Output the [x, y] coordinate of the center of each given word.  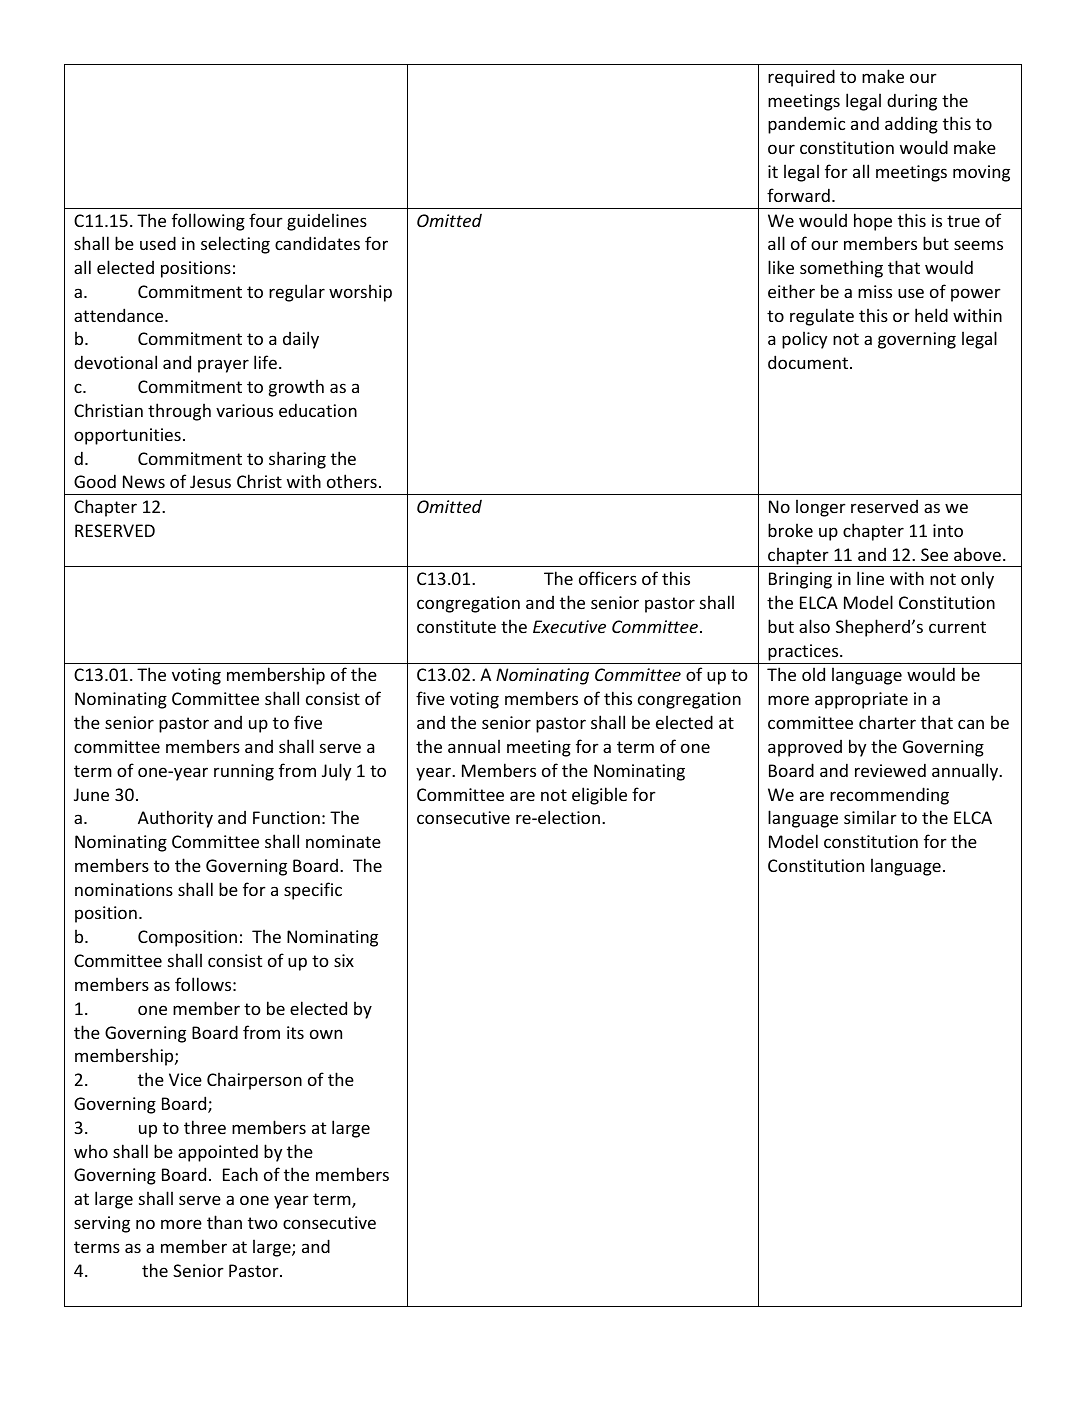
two [263, 1223]
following [208, 222]
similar [870, 817]
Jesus [210, 481]
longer [821, 508]
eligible [599, 796]
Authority [175, 819]
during [912, 102]
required [801, 78]
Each [240, 1174]
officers [608, 578]
